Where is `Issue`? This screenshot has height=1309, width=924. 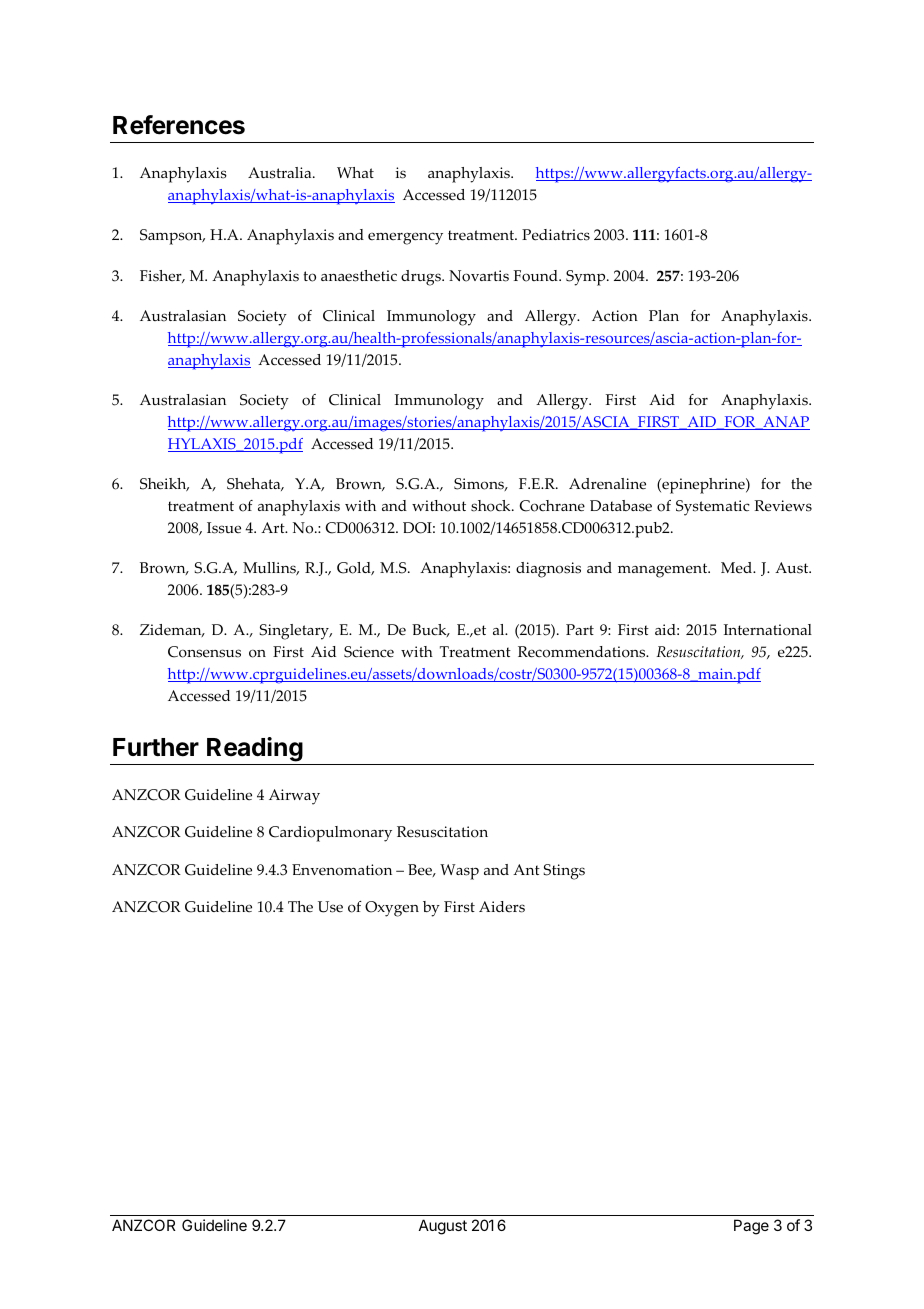
Issue is located at coordinates (224, 528).
